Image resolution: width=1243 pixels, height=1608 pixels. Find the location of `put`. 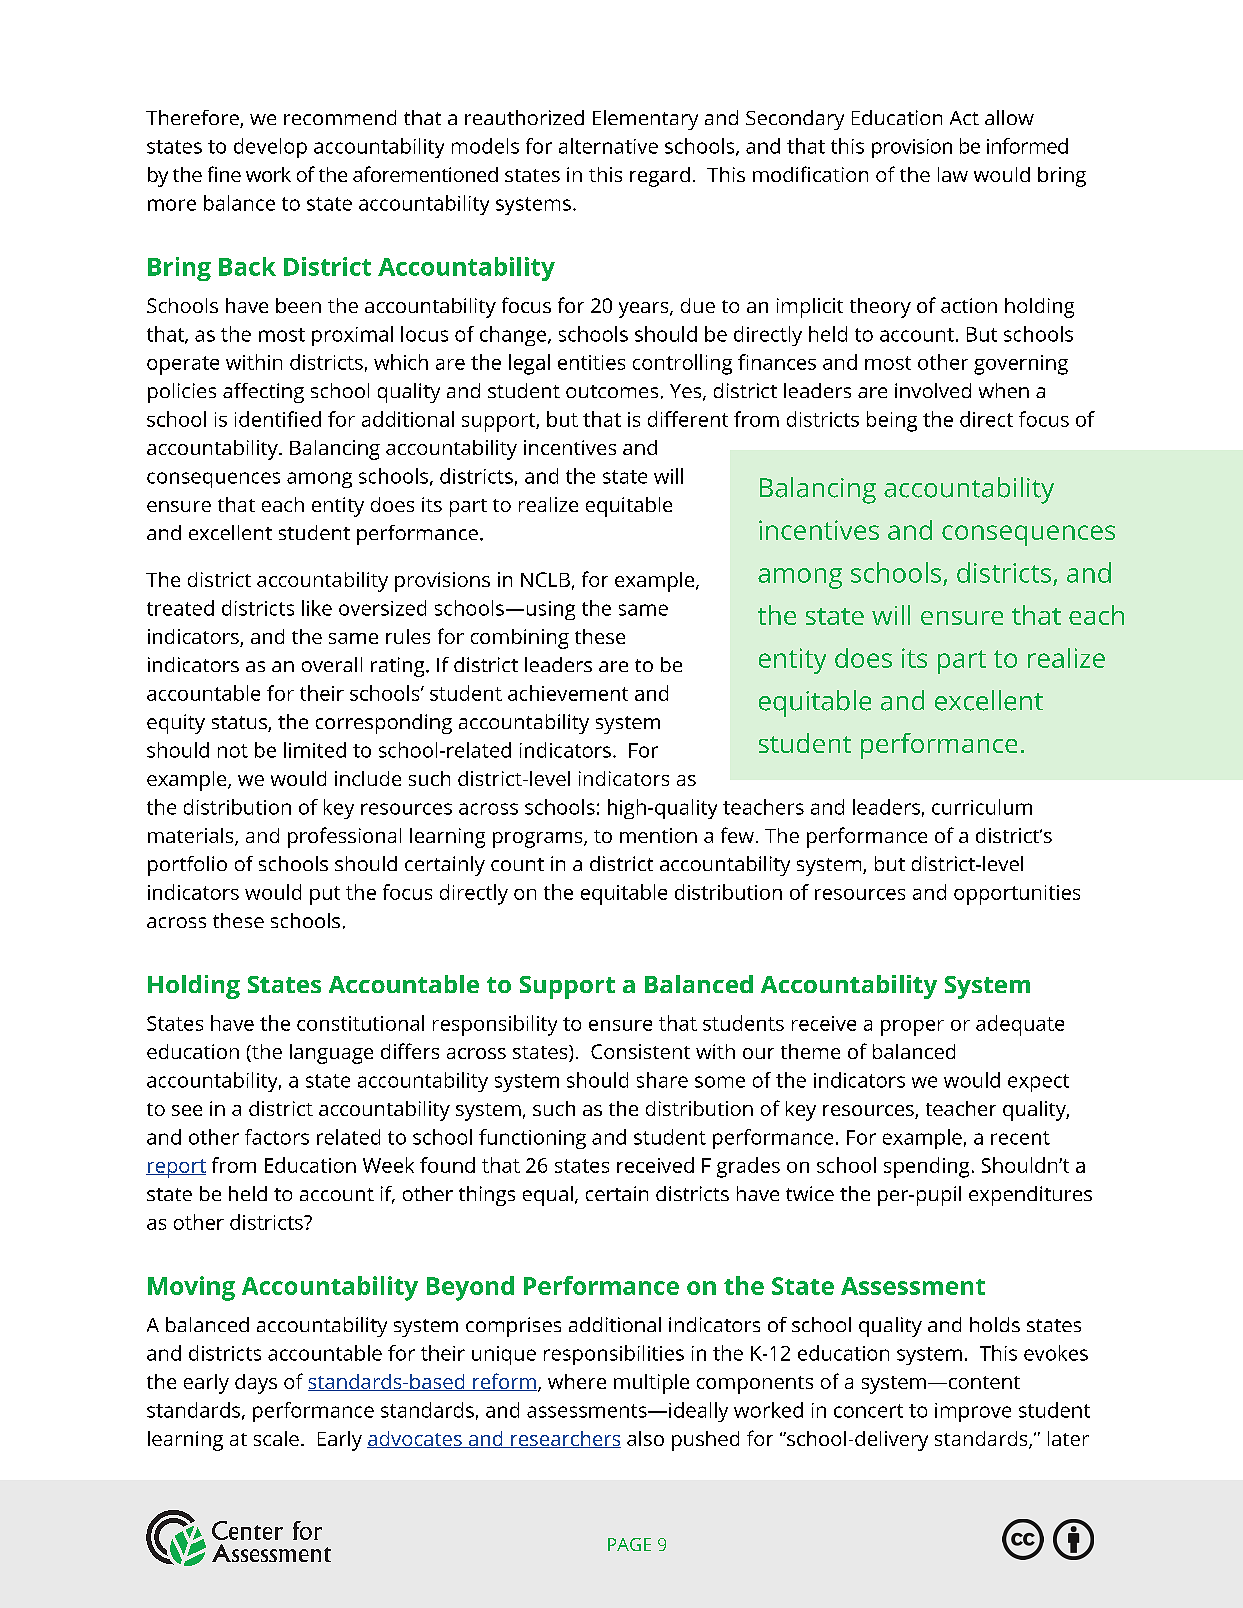

put is located at coordinates (325, 895).
